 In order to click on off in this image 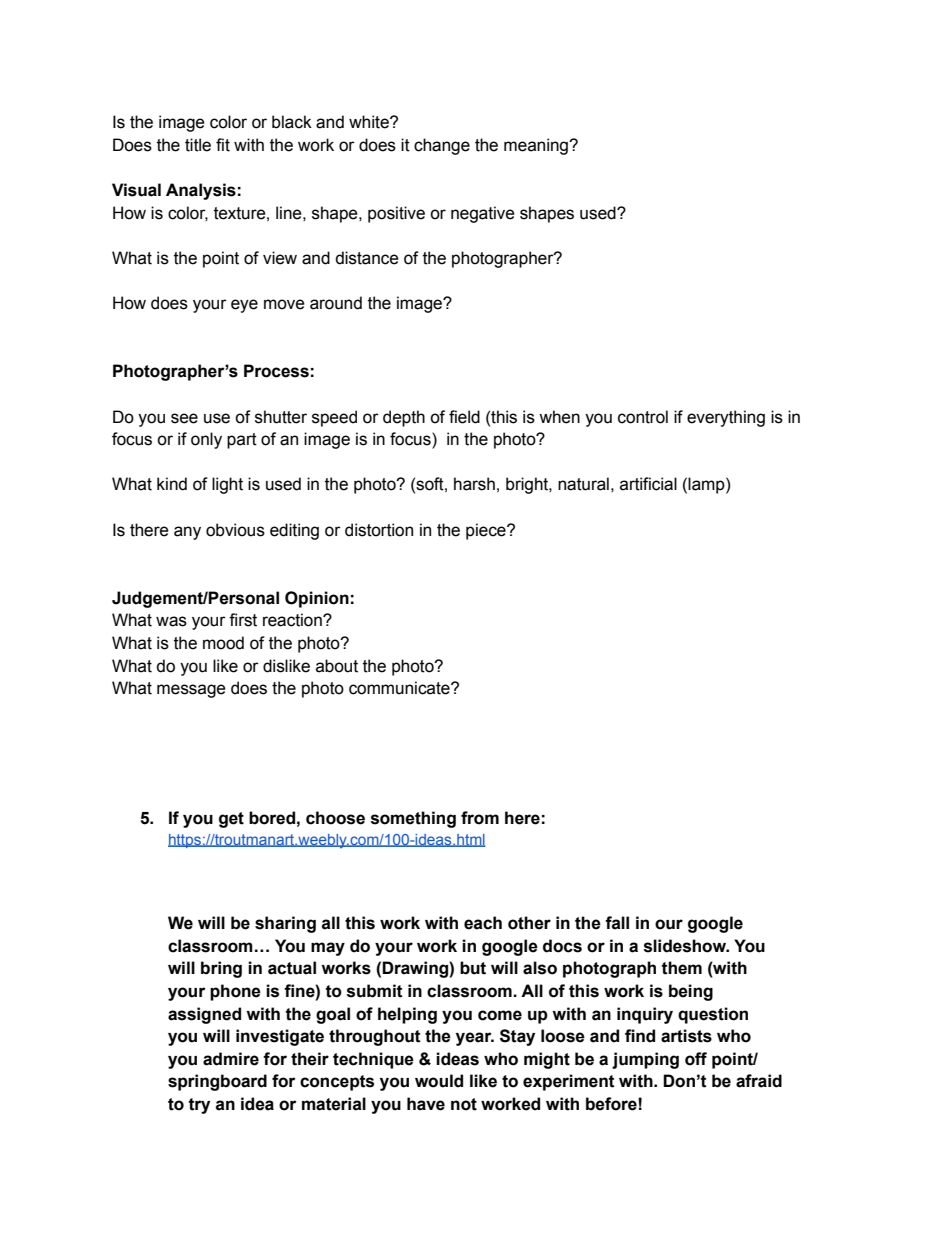, I will do `click(696, 1059)`.
